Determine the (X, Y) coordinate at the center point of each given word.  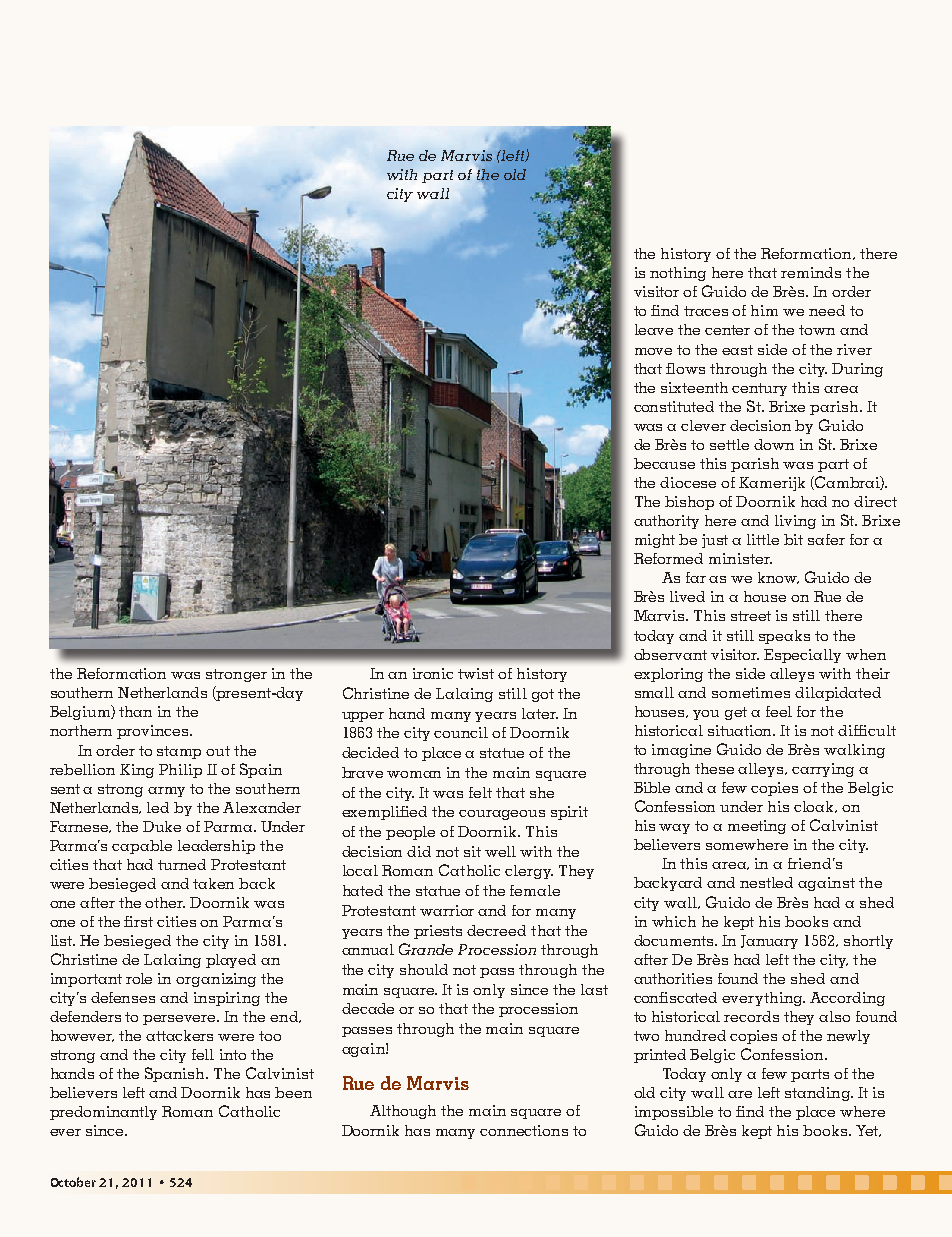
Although (403, 1112)
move (653, 351)
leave (654, 329)
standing (818, 1094)
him (764, 310)
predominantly (103, 1113)
